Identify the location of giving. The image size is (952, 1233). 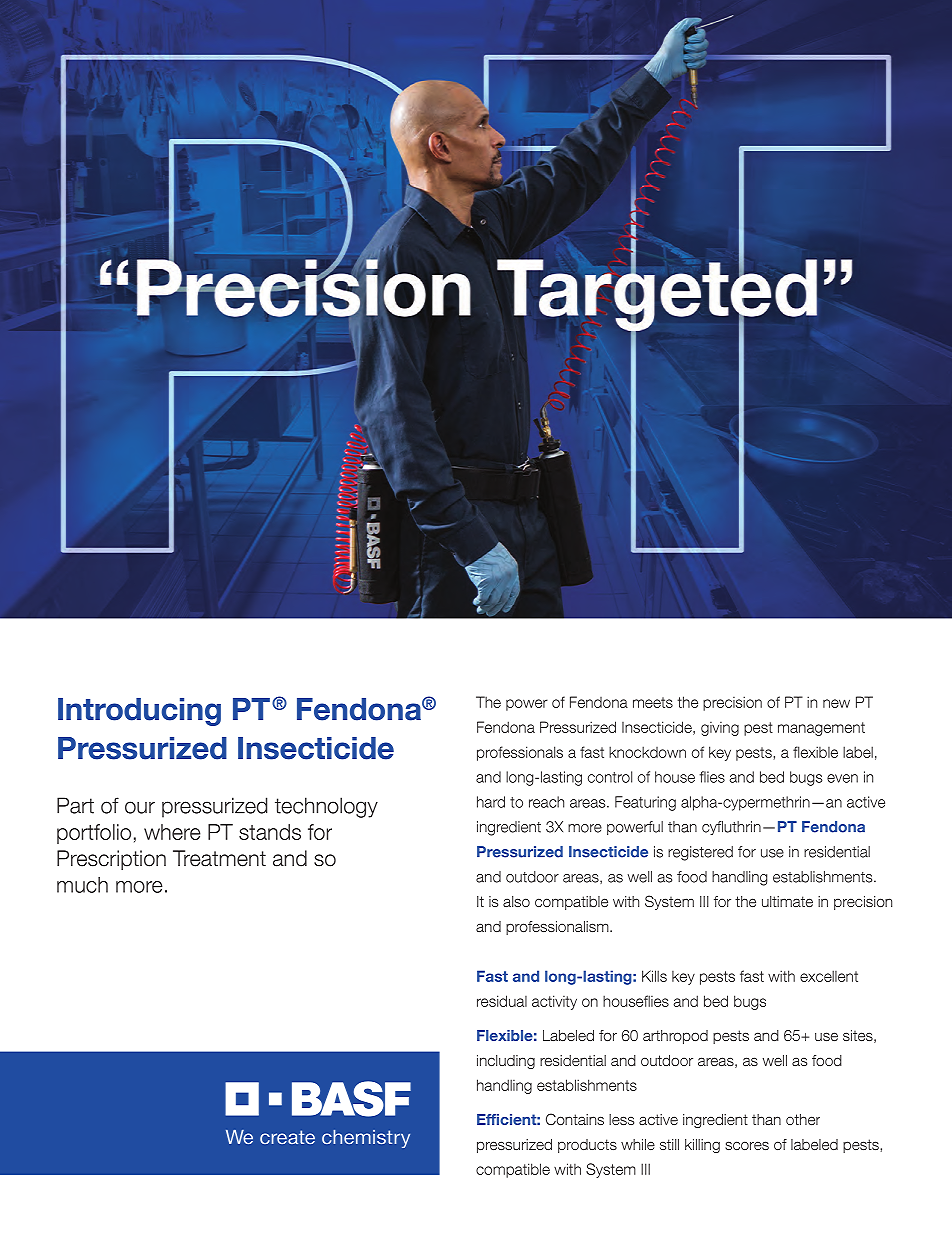
(720, 729).
